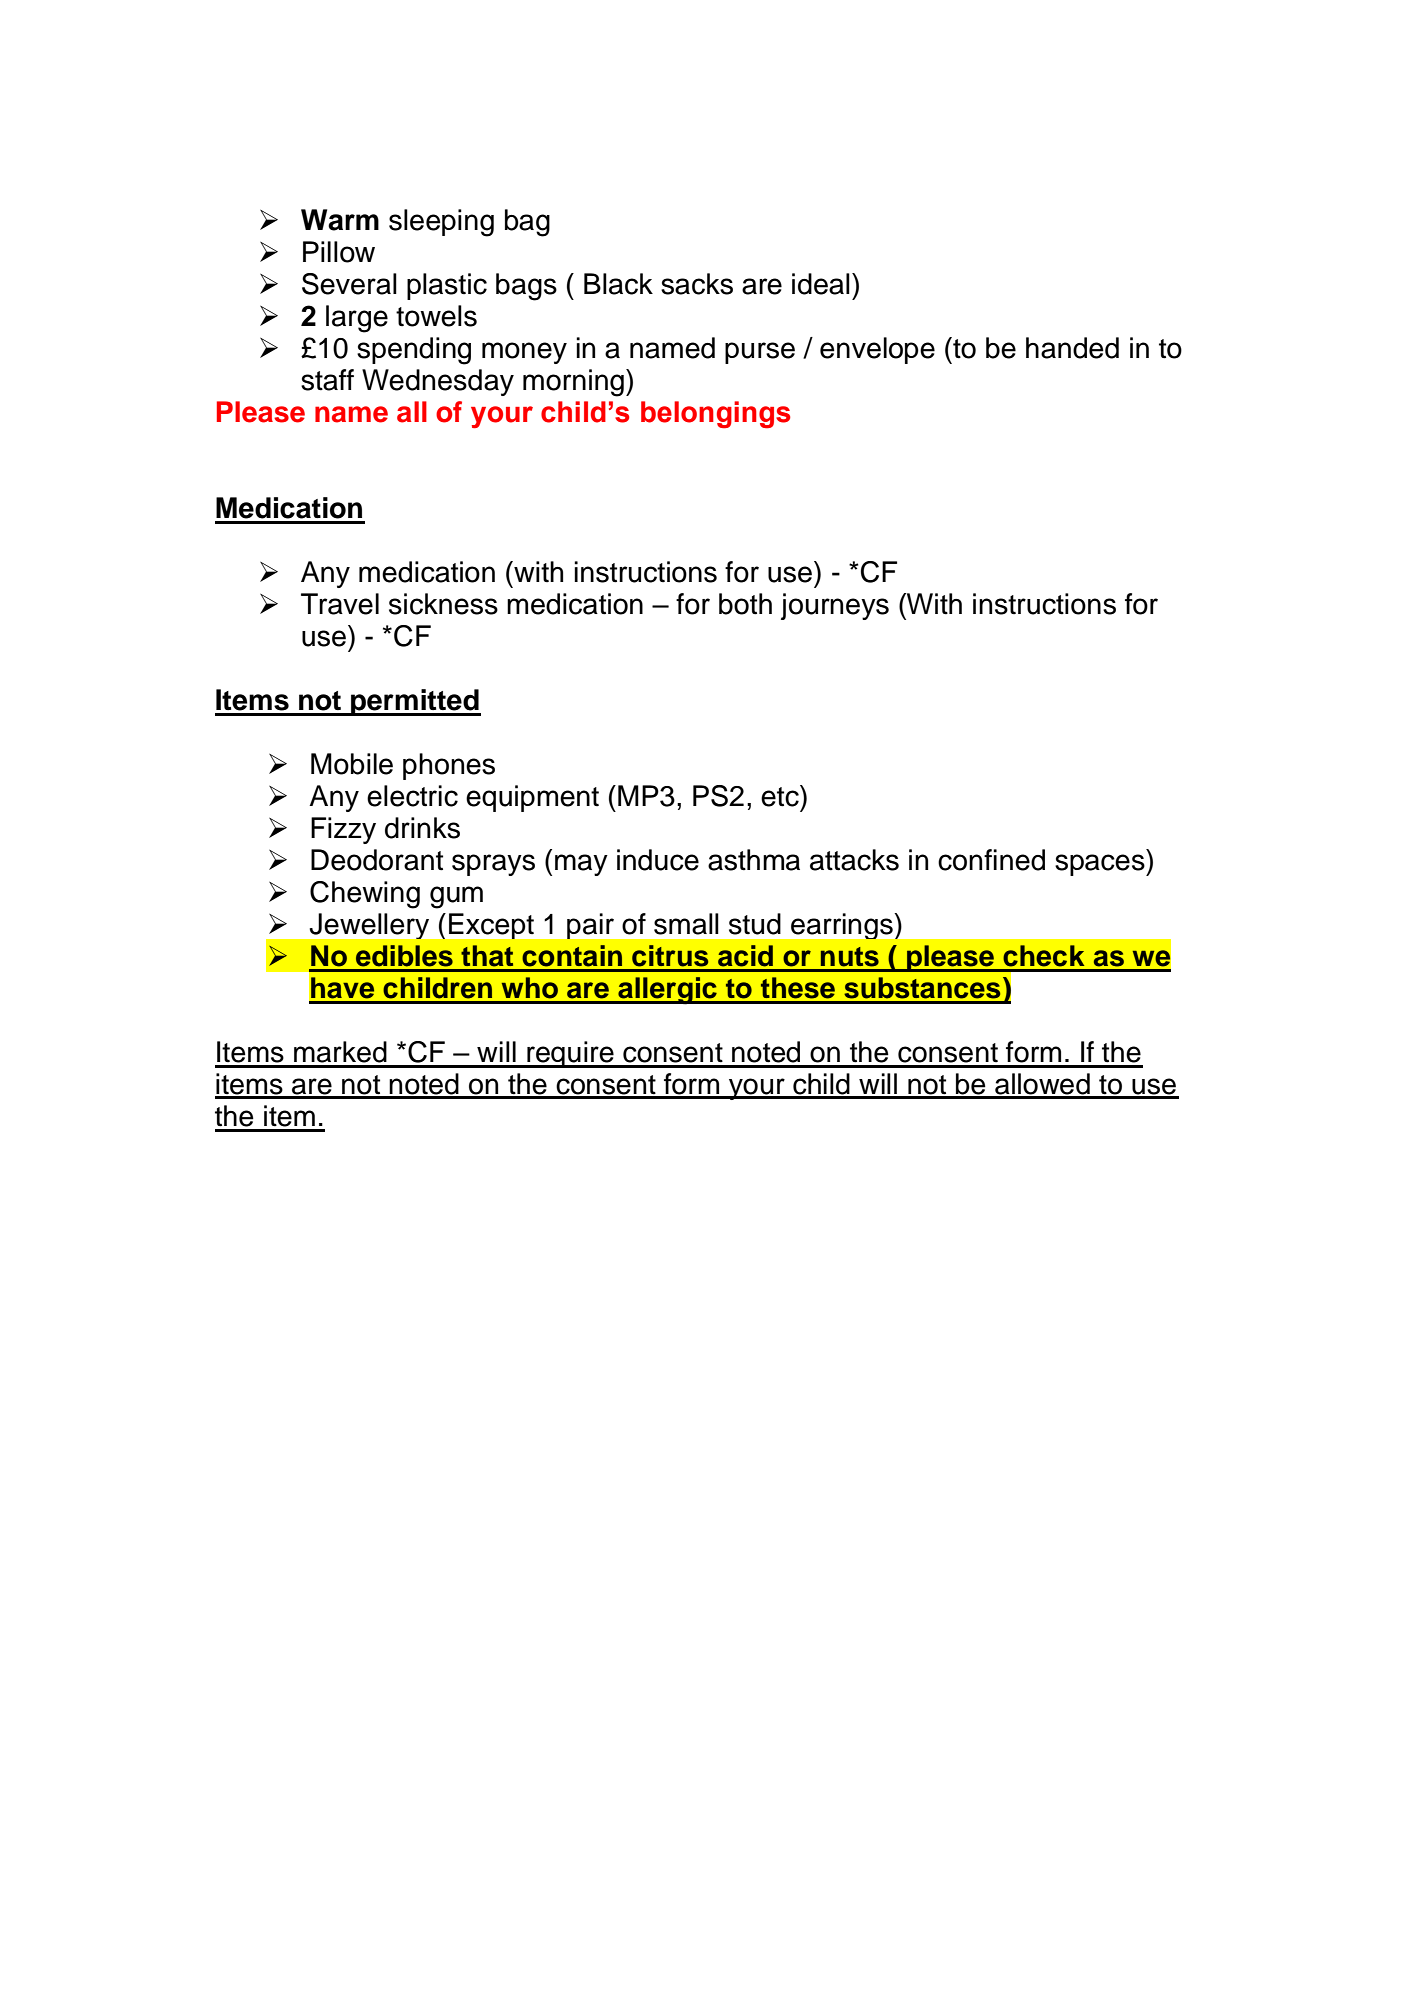  Describe the element at coordinates (991, 860) in the image. I see `confined` at that location.
